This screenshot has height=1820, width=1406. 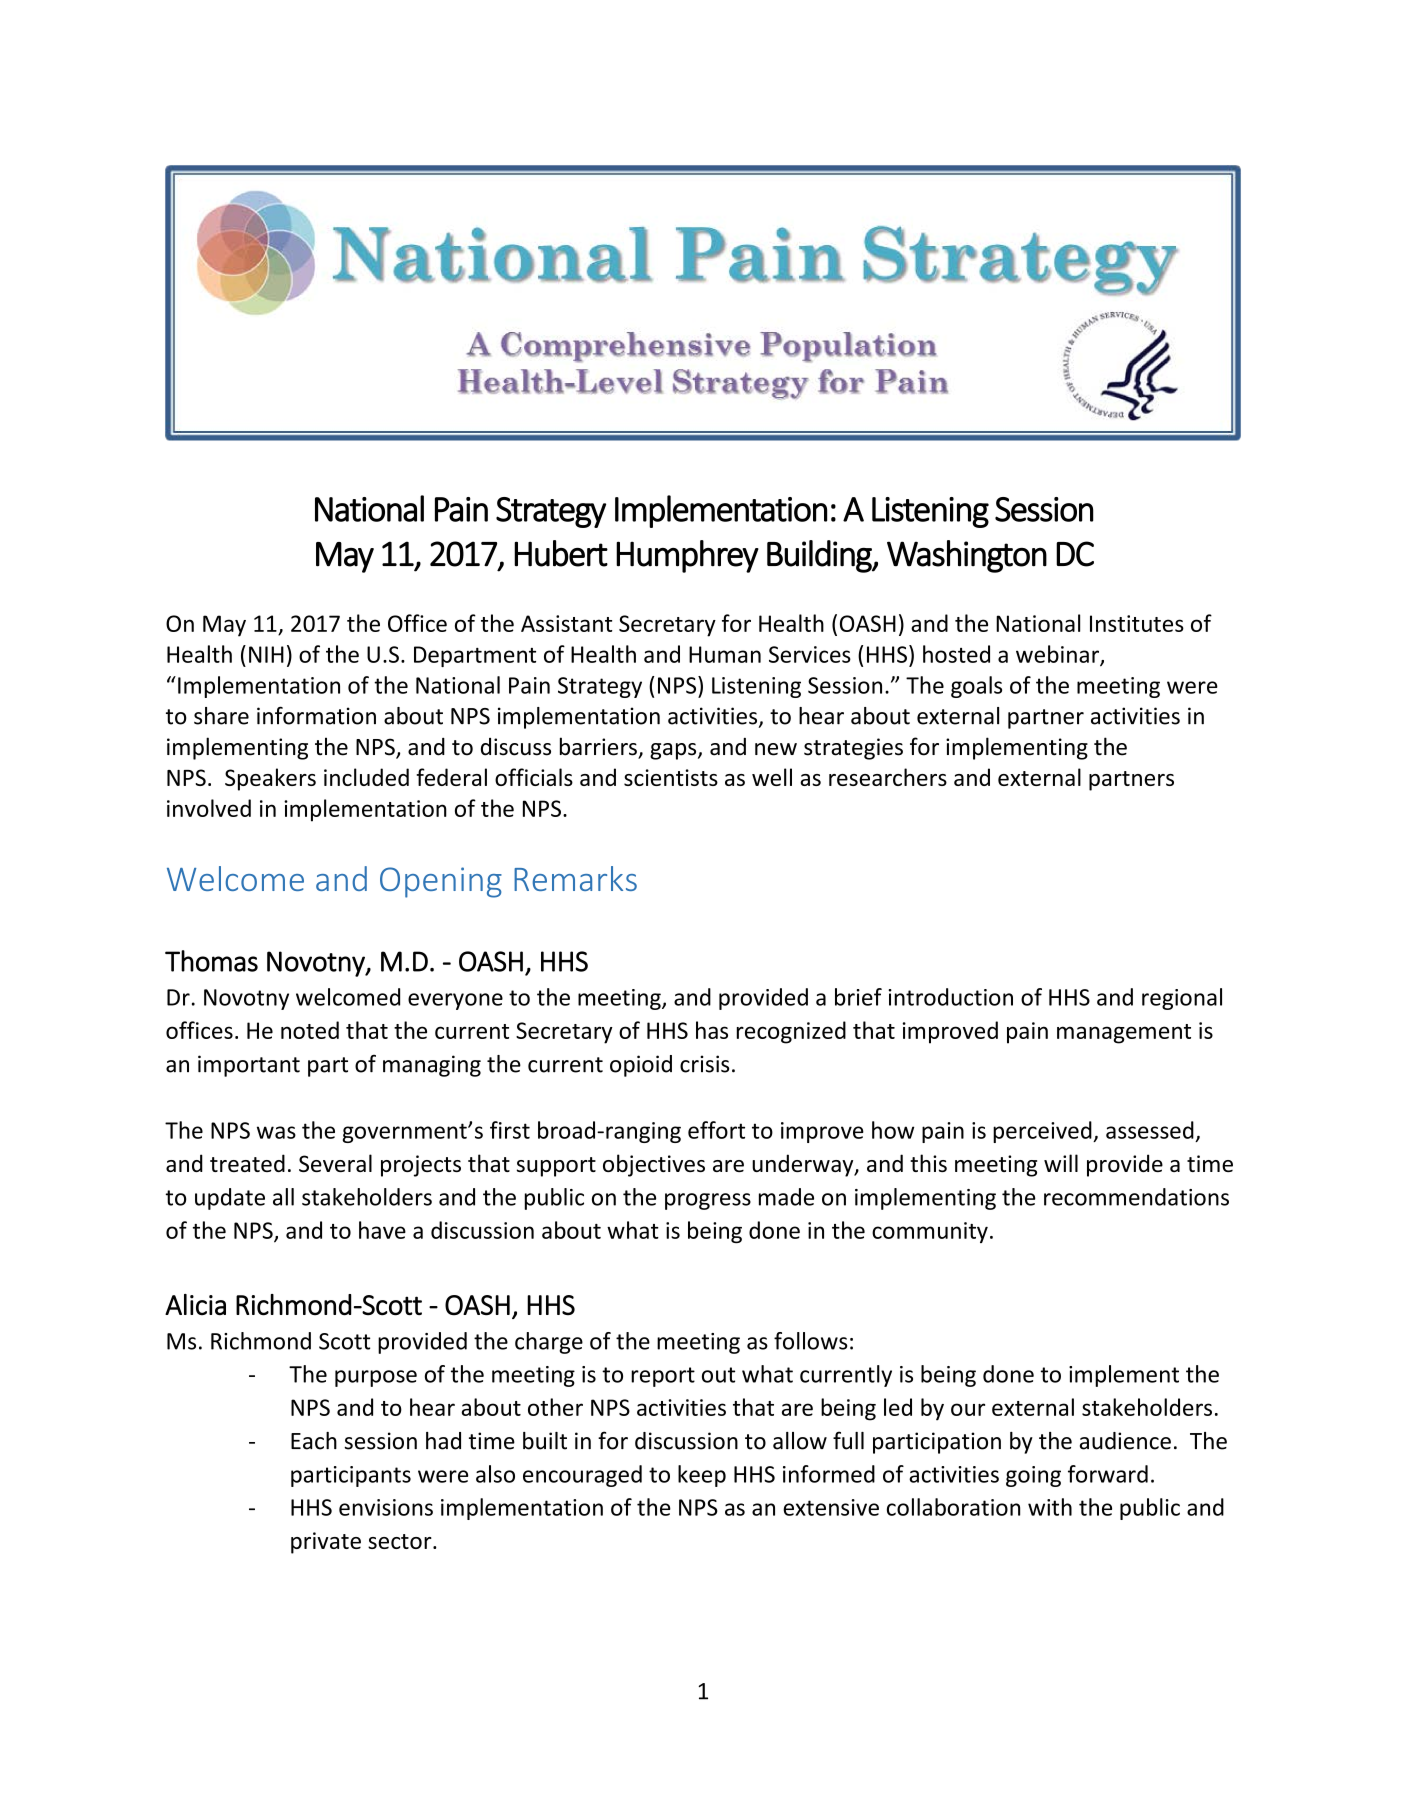 I want to click on introduction, so click(x=950, y=997).
